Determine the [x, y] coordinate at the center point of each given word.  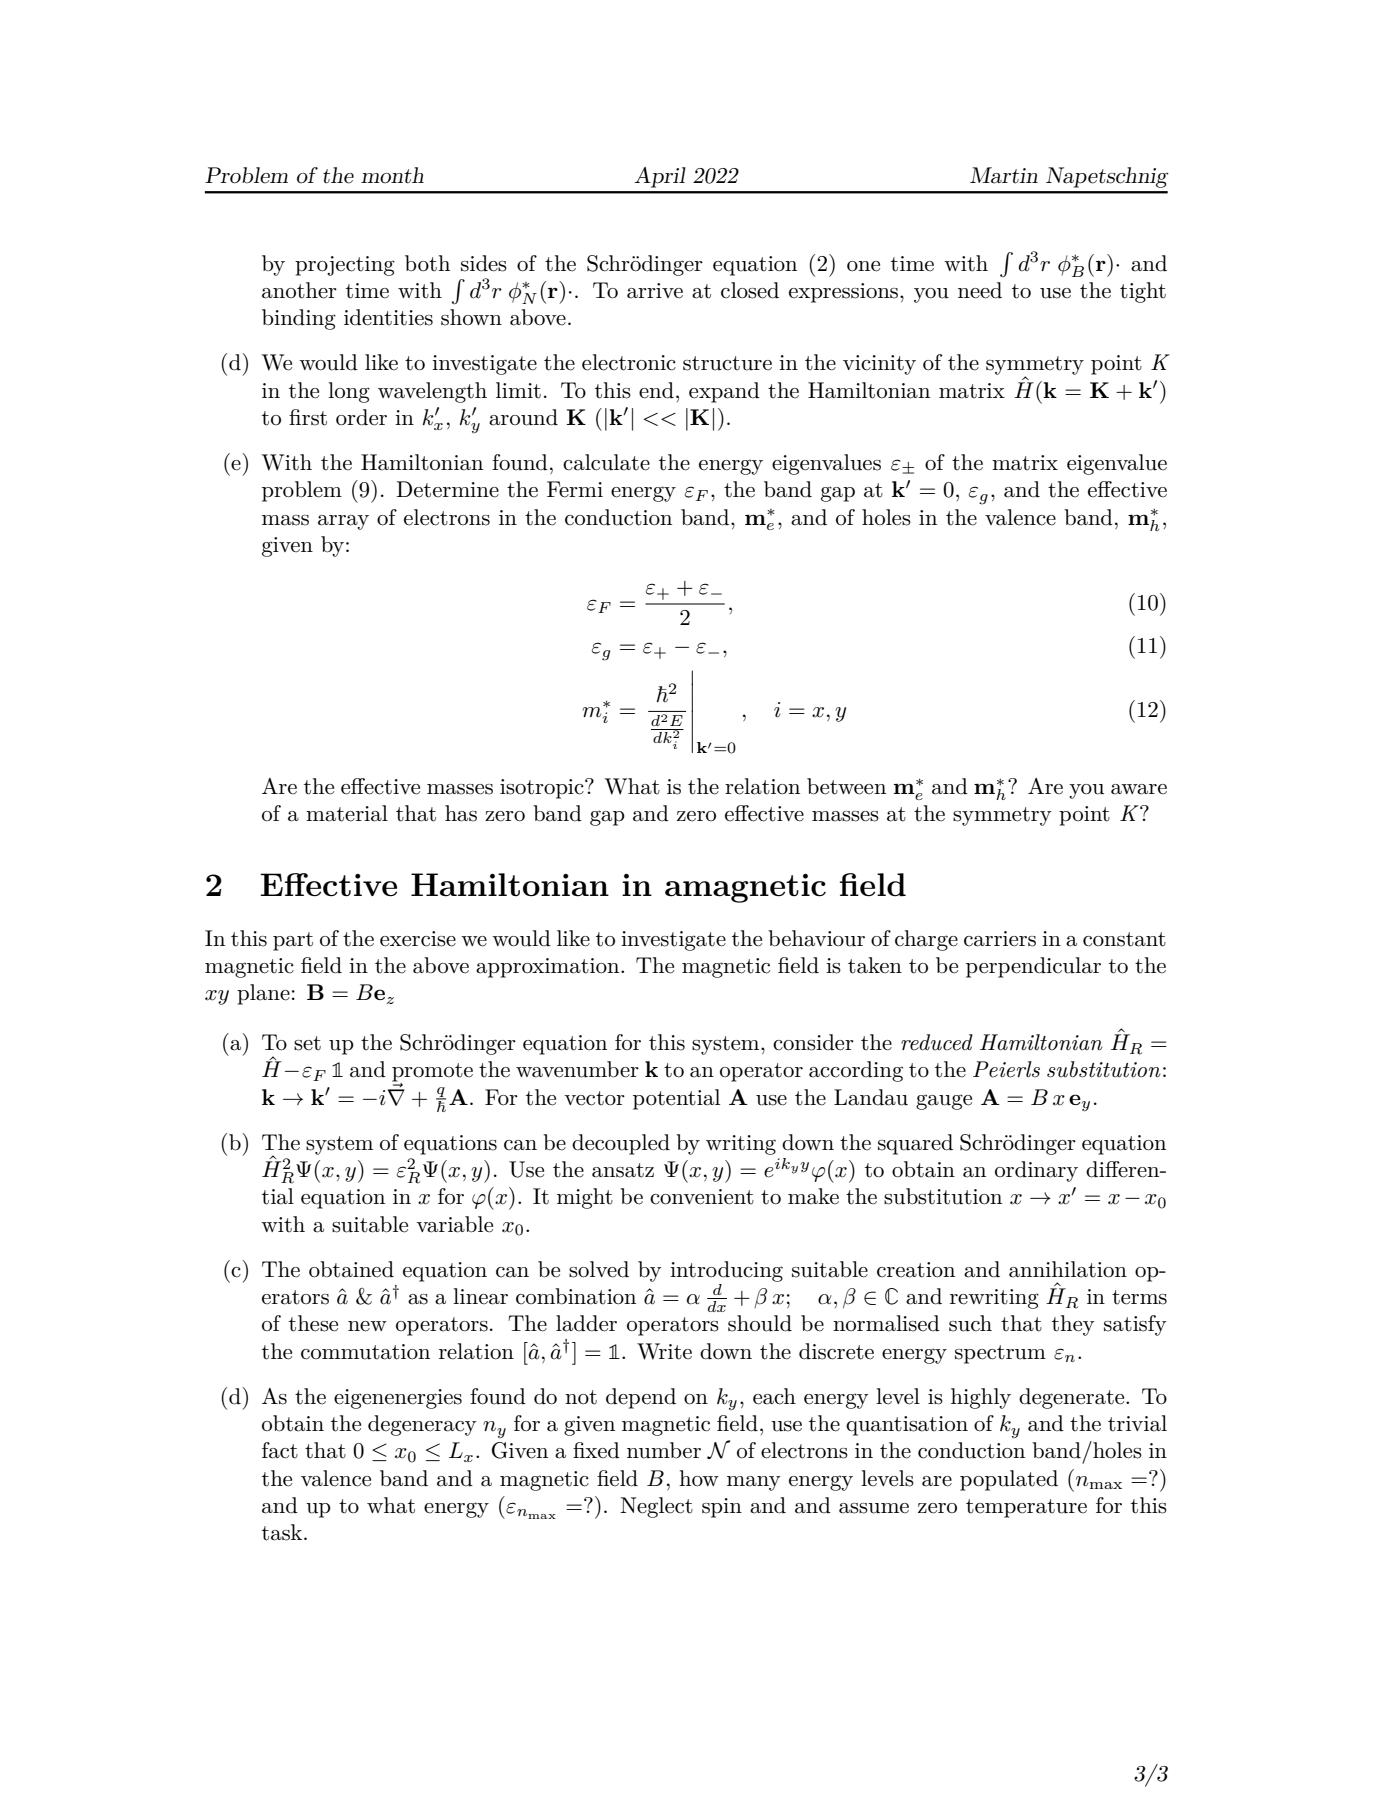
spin [722, 1508]
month [392, 175]
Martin [1004, 175]
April [660, 177]
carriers [1000, 939]
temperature [1026, 1508]
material [347, 813]
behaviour [816, 938]
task [283, 1532]
